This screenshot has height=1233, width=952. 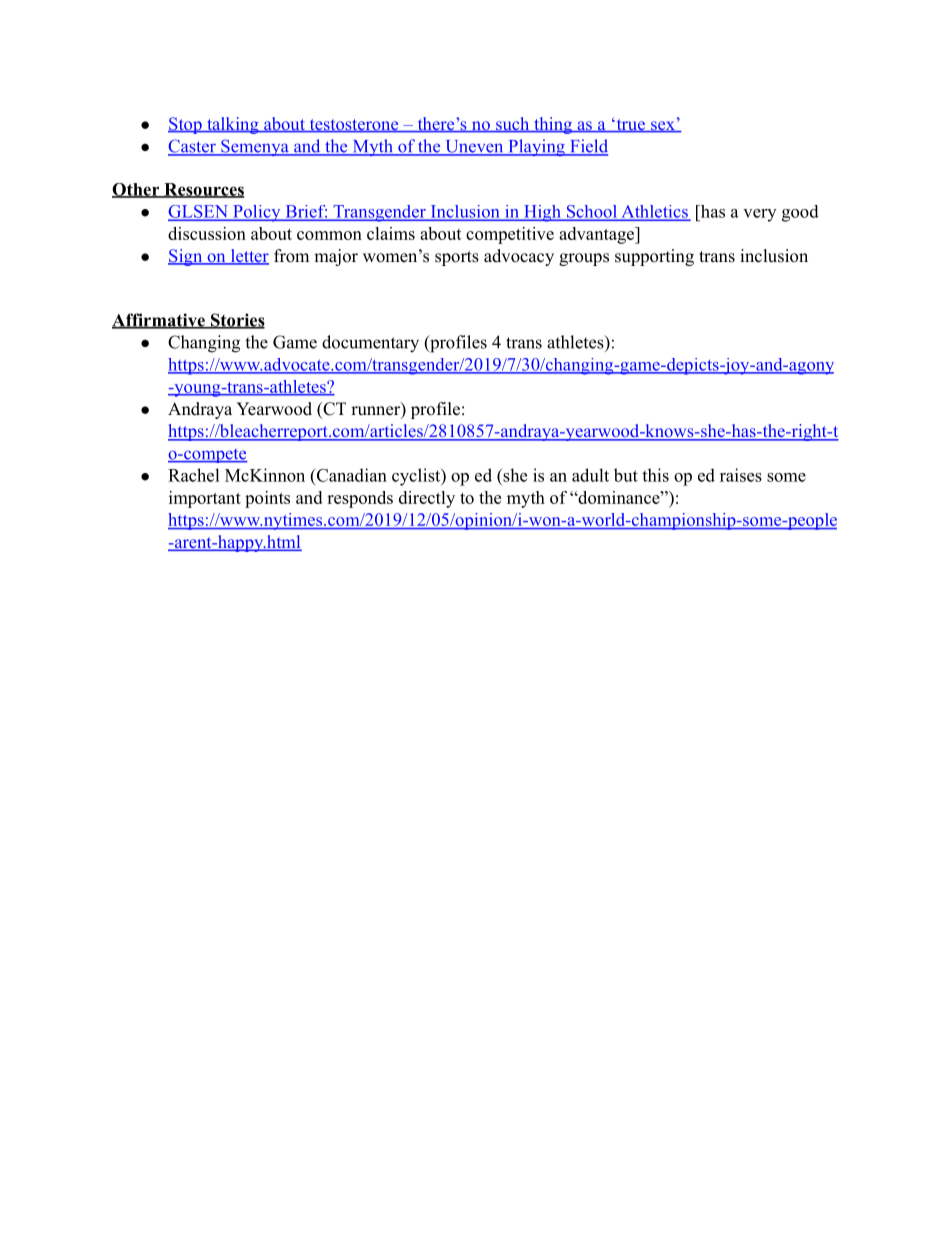 I want to click on Policy, so click(x=257, y=213).
